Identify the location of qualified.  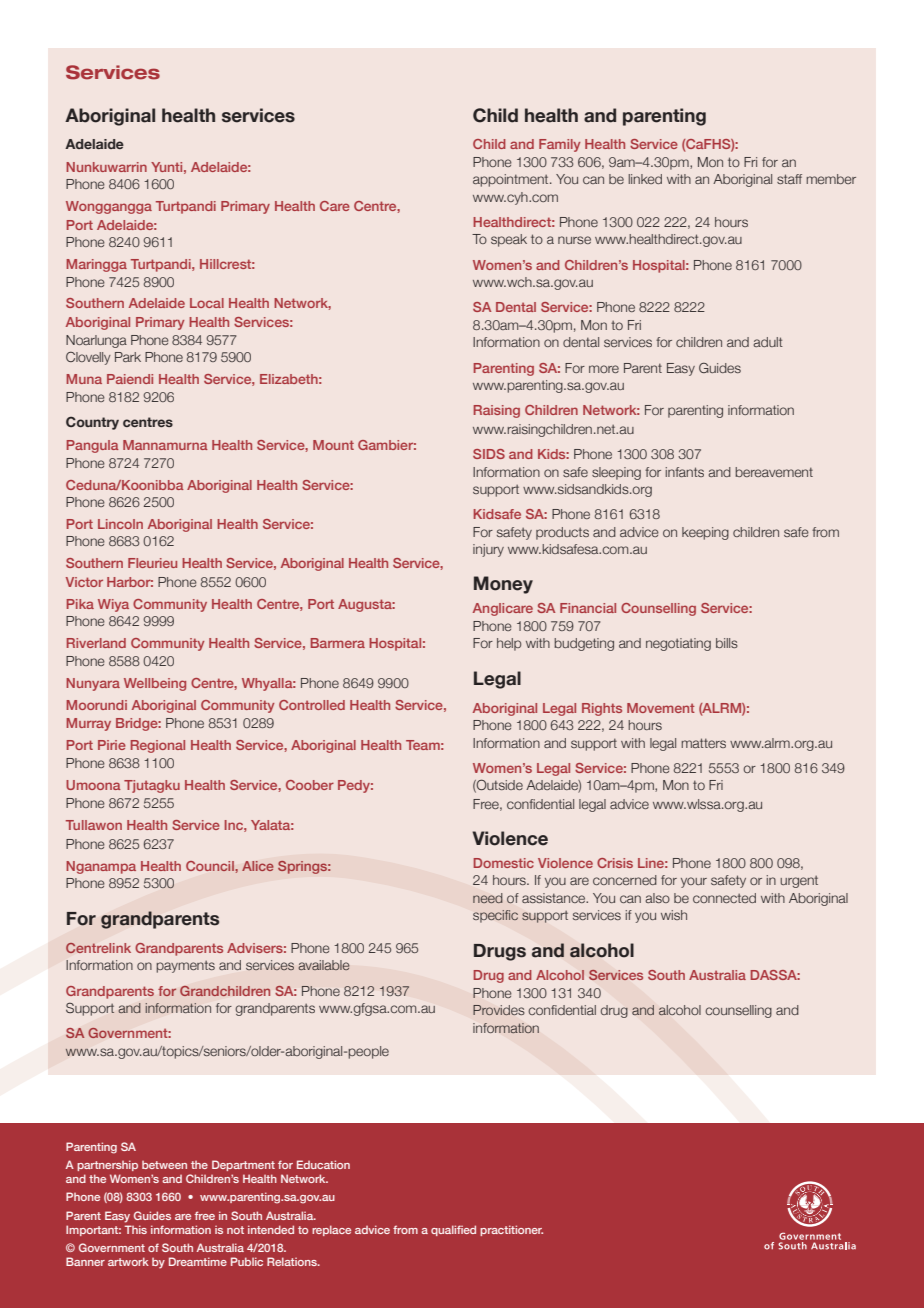
(453, 1230).
